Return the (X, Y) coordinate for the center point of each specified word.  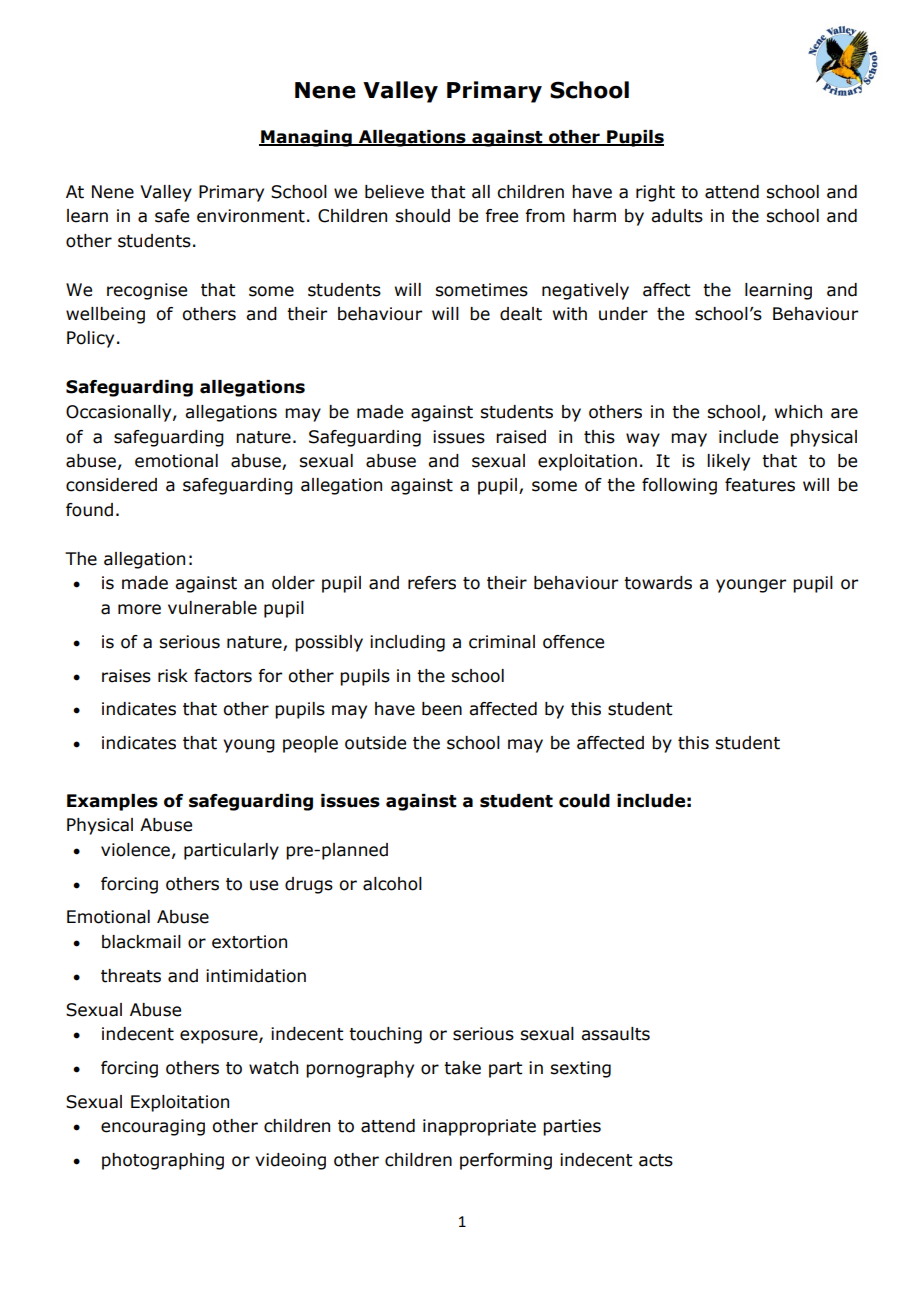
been (442, 709)
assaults (615, 1034)
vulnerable (212, 608)
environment (251, 216)
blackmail (141, 942)
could (584, 801)
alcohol (392, 884)
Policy (90, 339)
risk (173, 676)
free (501, 216)
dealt (521, 314)
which (798, 412)
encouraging (153, 1127)
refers (432, 583)
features (760, 485)
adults (677, 216)
